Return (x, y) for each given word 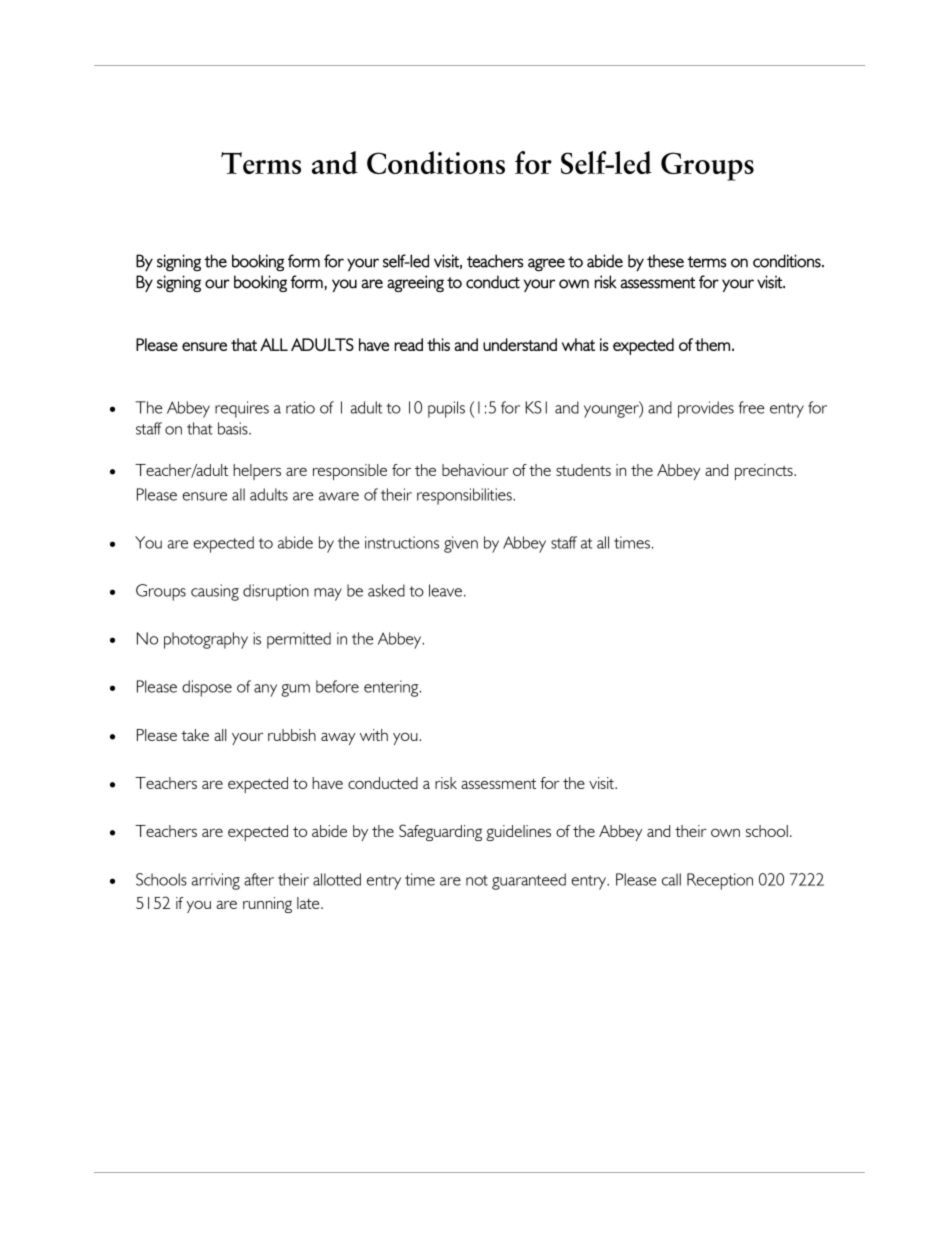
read (408, 344)
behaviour (475, 470)
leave (445, 590)
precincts (765, 472)
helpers (257, 472)
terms (706, 262)
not (477, 880)
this (438, 344)
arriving (216, 881)
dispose (207, 688)
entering (392, 688)
